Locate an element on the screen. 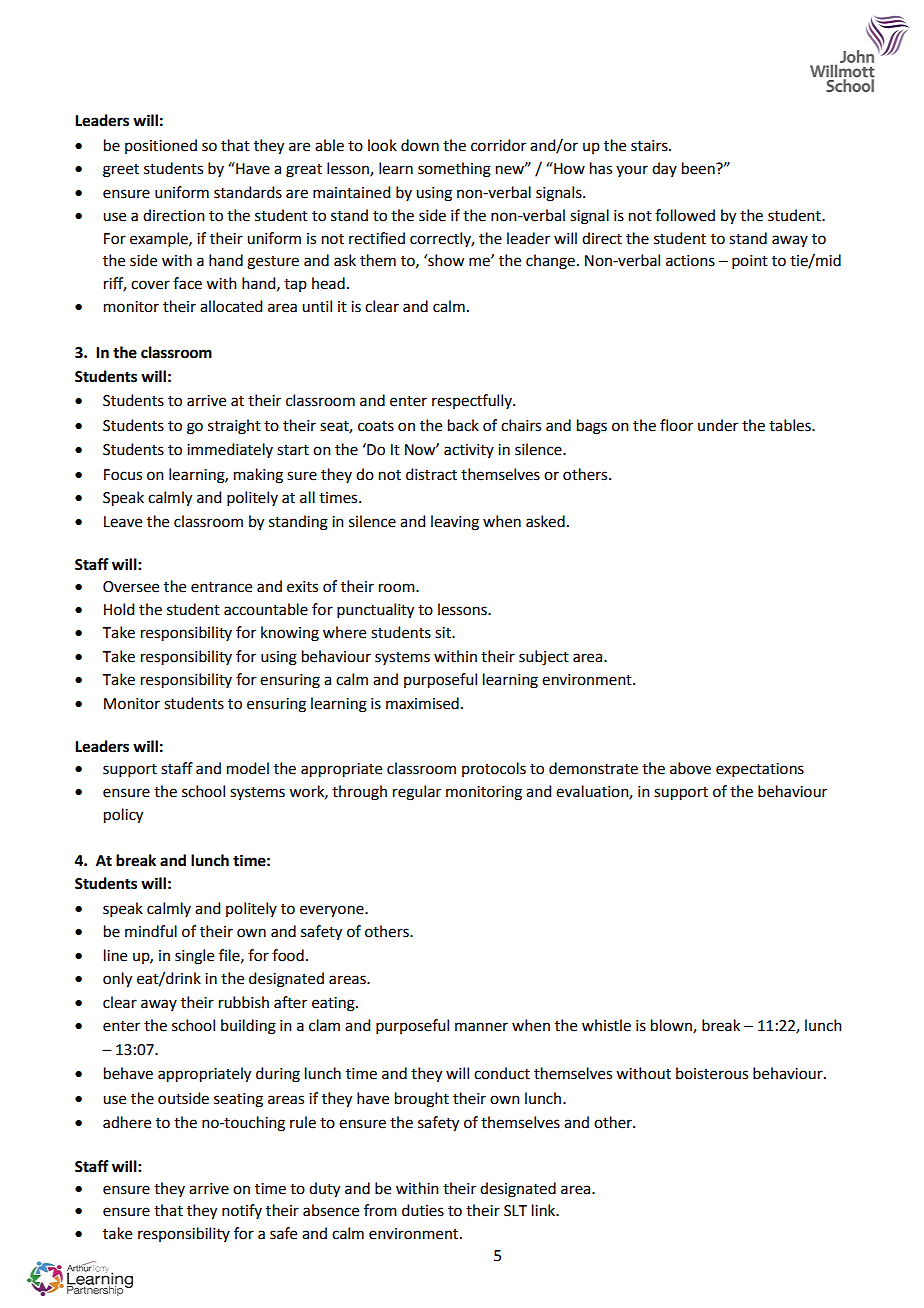  blown is located at coordinates (672, 1026).
